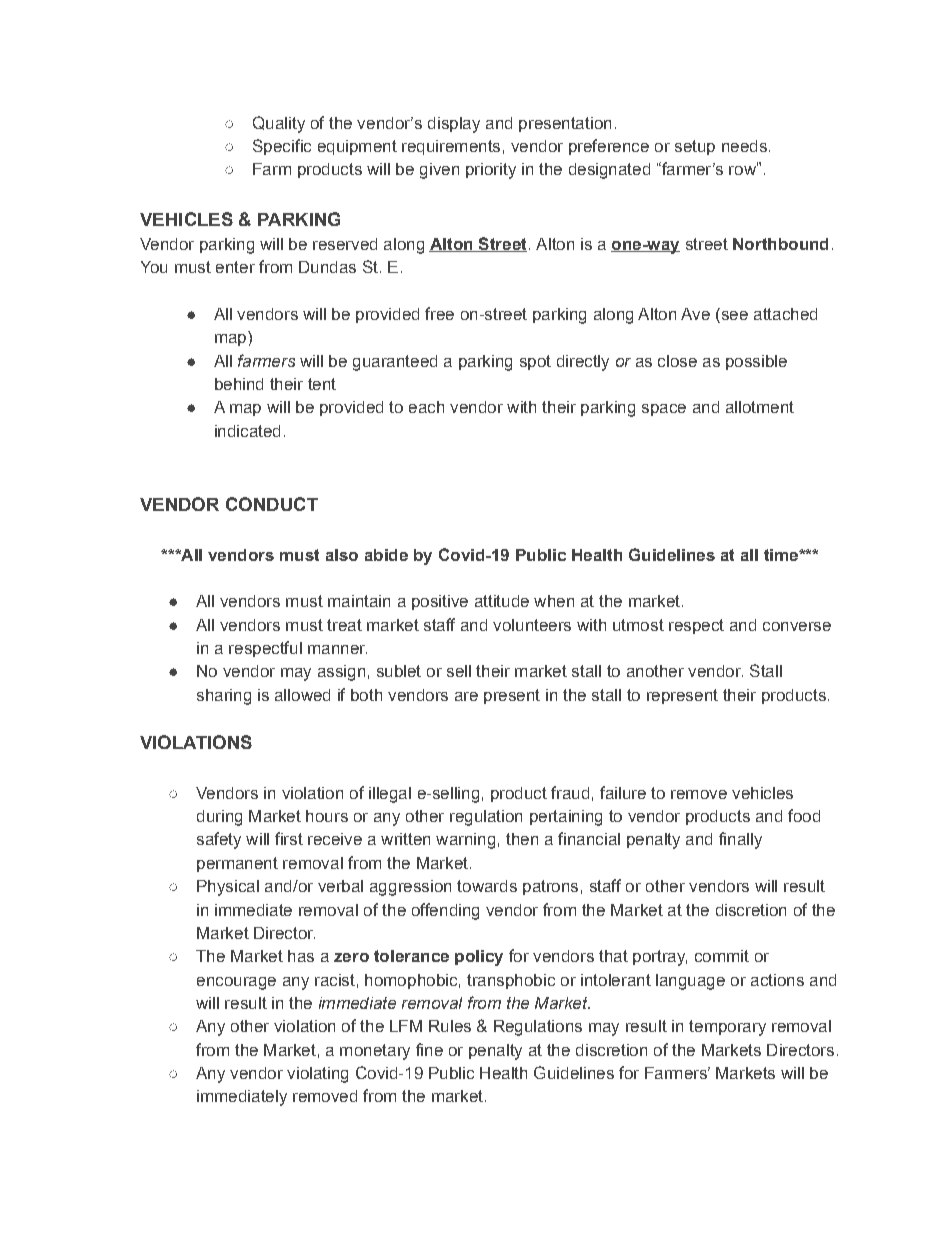 The height and width of the image is (1233, 952). Describe the element at coordinates (272, 504) in the image. I see `CONDUCT` at that location.
